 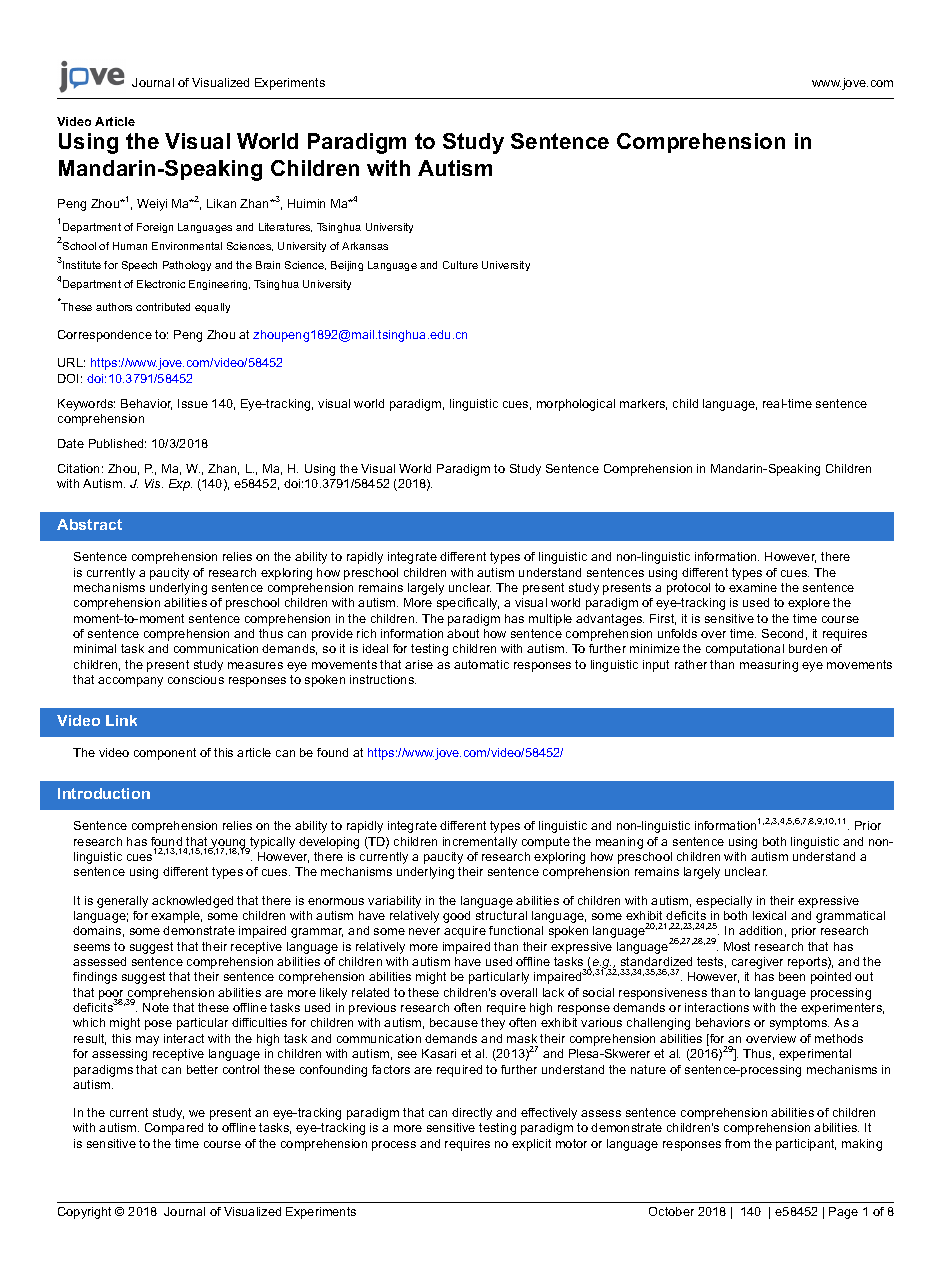 I want to click on Culture, so click(x=460, y=265).
